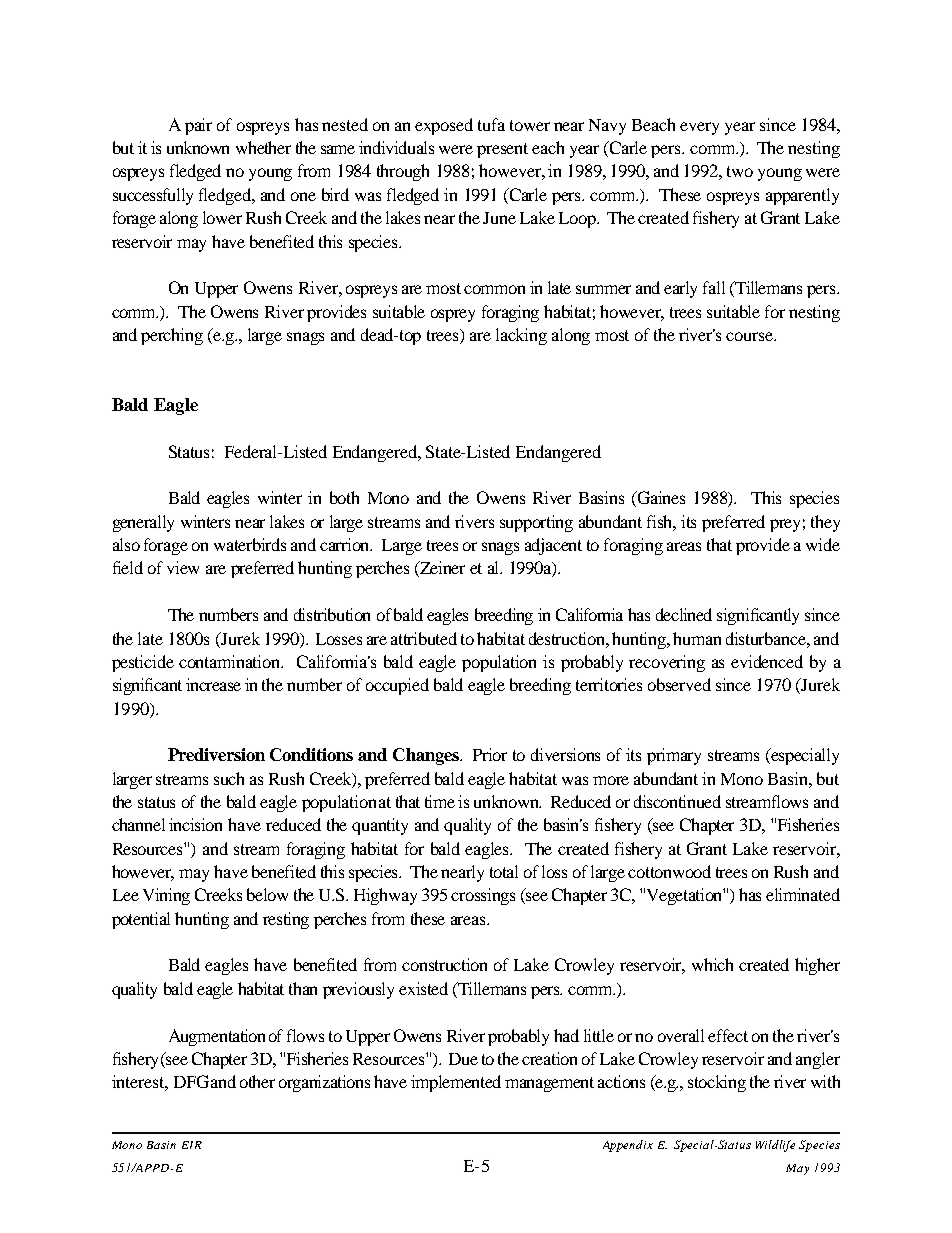 This screenshot has height=1233, width=952. What do you see at coordinates (767, 661) in the screenshot?
I see `evidenced` at bounding box center [767, 661].
